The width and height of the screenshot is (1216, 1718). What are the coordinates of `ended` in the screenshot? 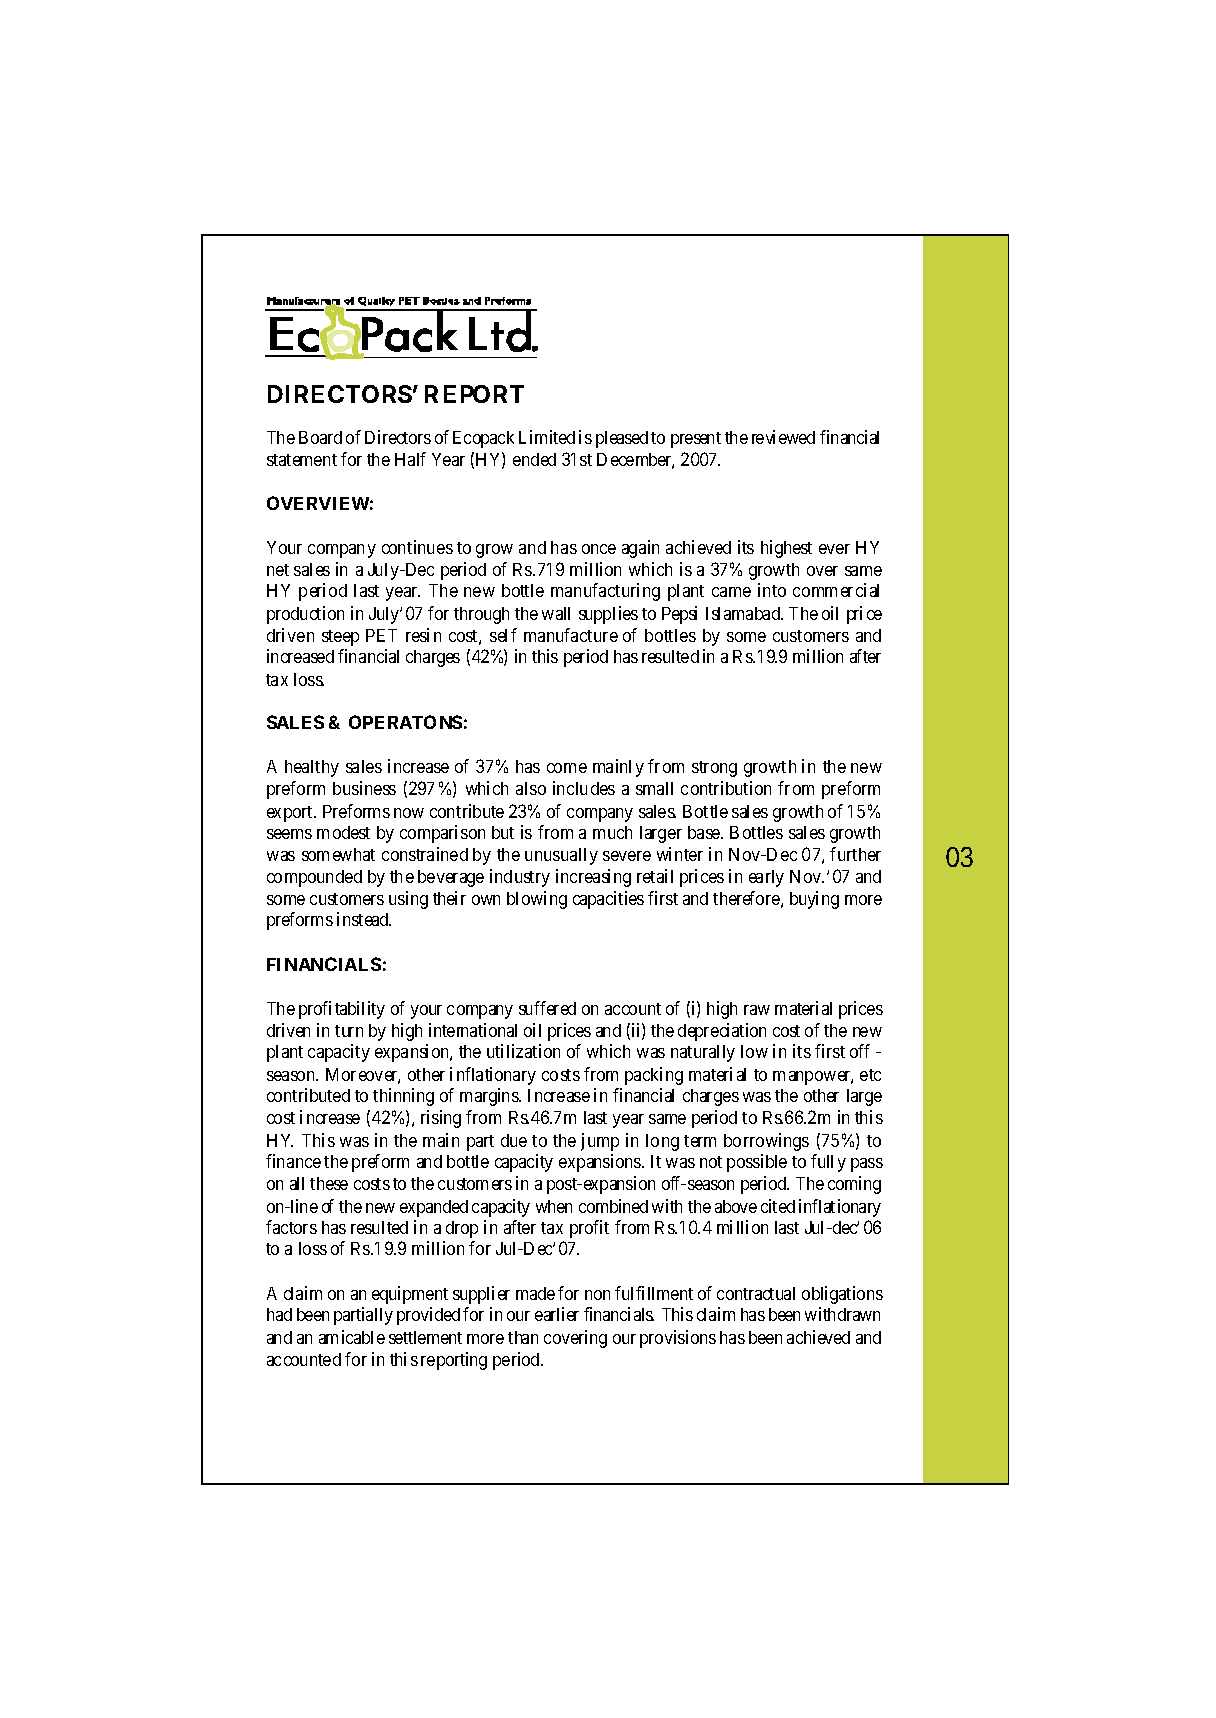 It's located at (534, 459).
